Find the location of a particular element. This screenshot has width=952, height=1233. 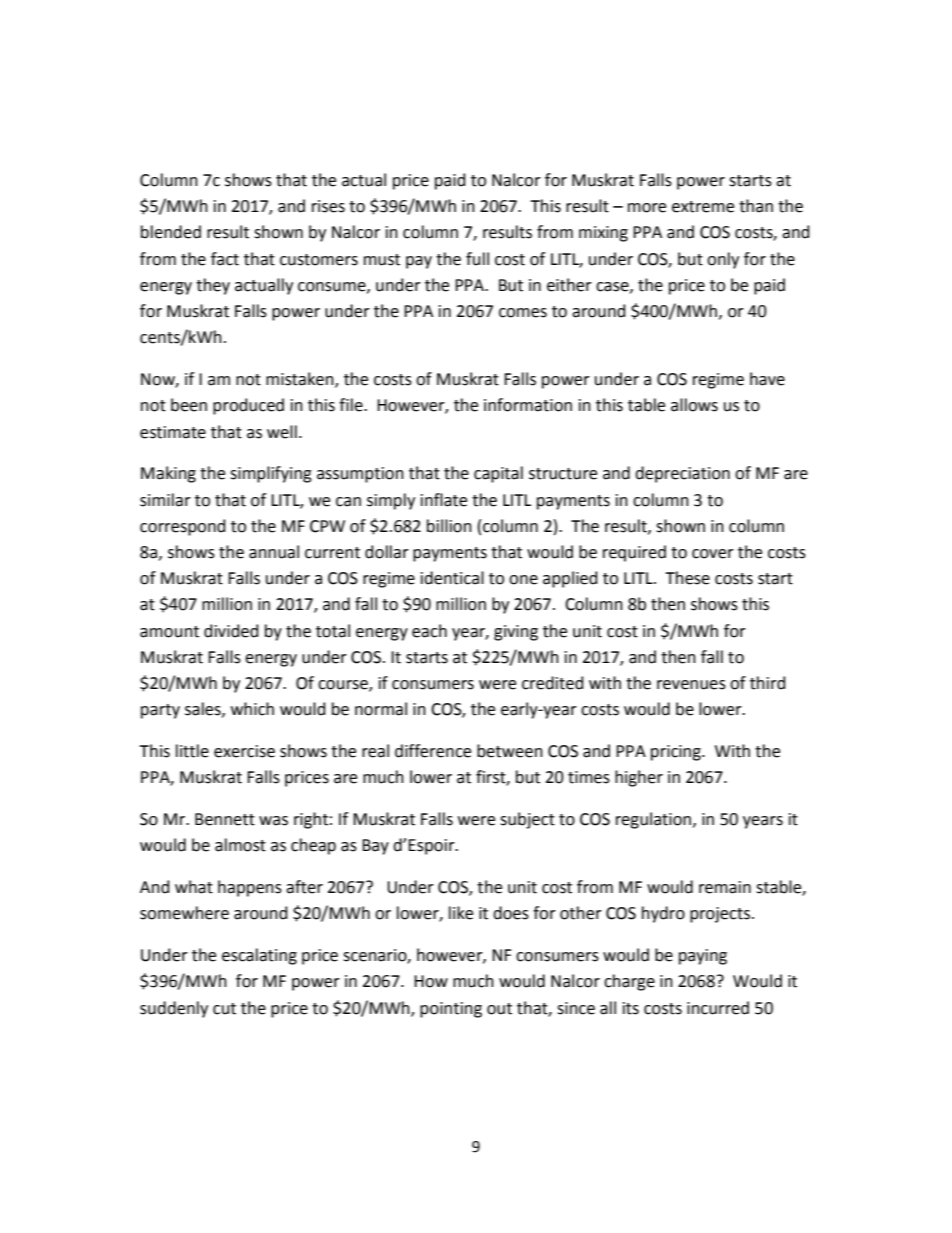

These is located at coordinates (687, 578).
